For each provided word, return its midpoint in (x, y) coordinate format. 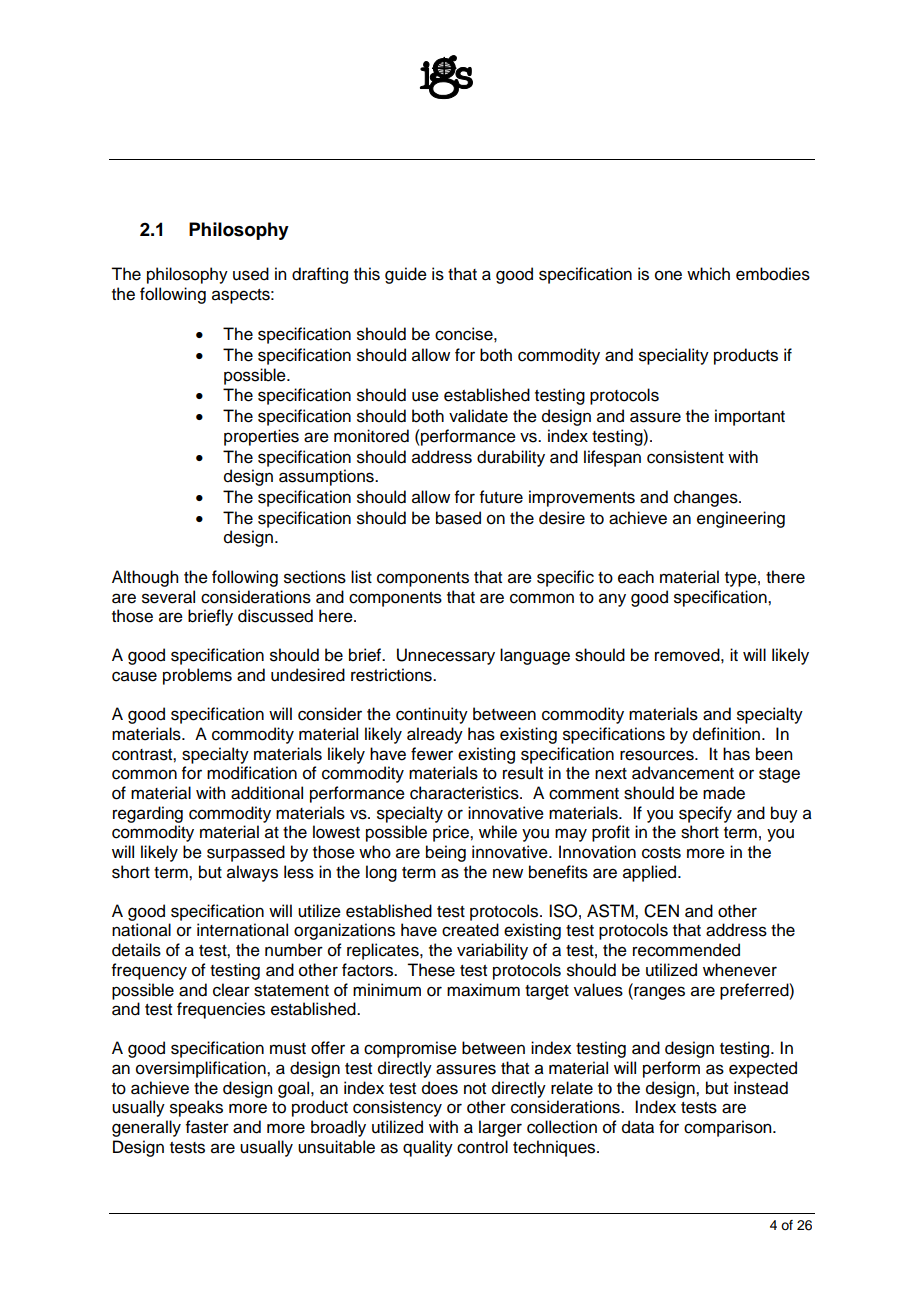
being (446, 853)
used (251, 274)
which (708, 274)
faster (207, 1127)
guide (406, 275)
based (458, 518)
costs (661, 853)
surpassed (246, 853)
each (636, 577)
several (168, 597)
